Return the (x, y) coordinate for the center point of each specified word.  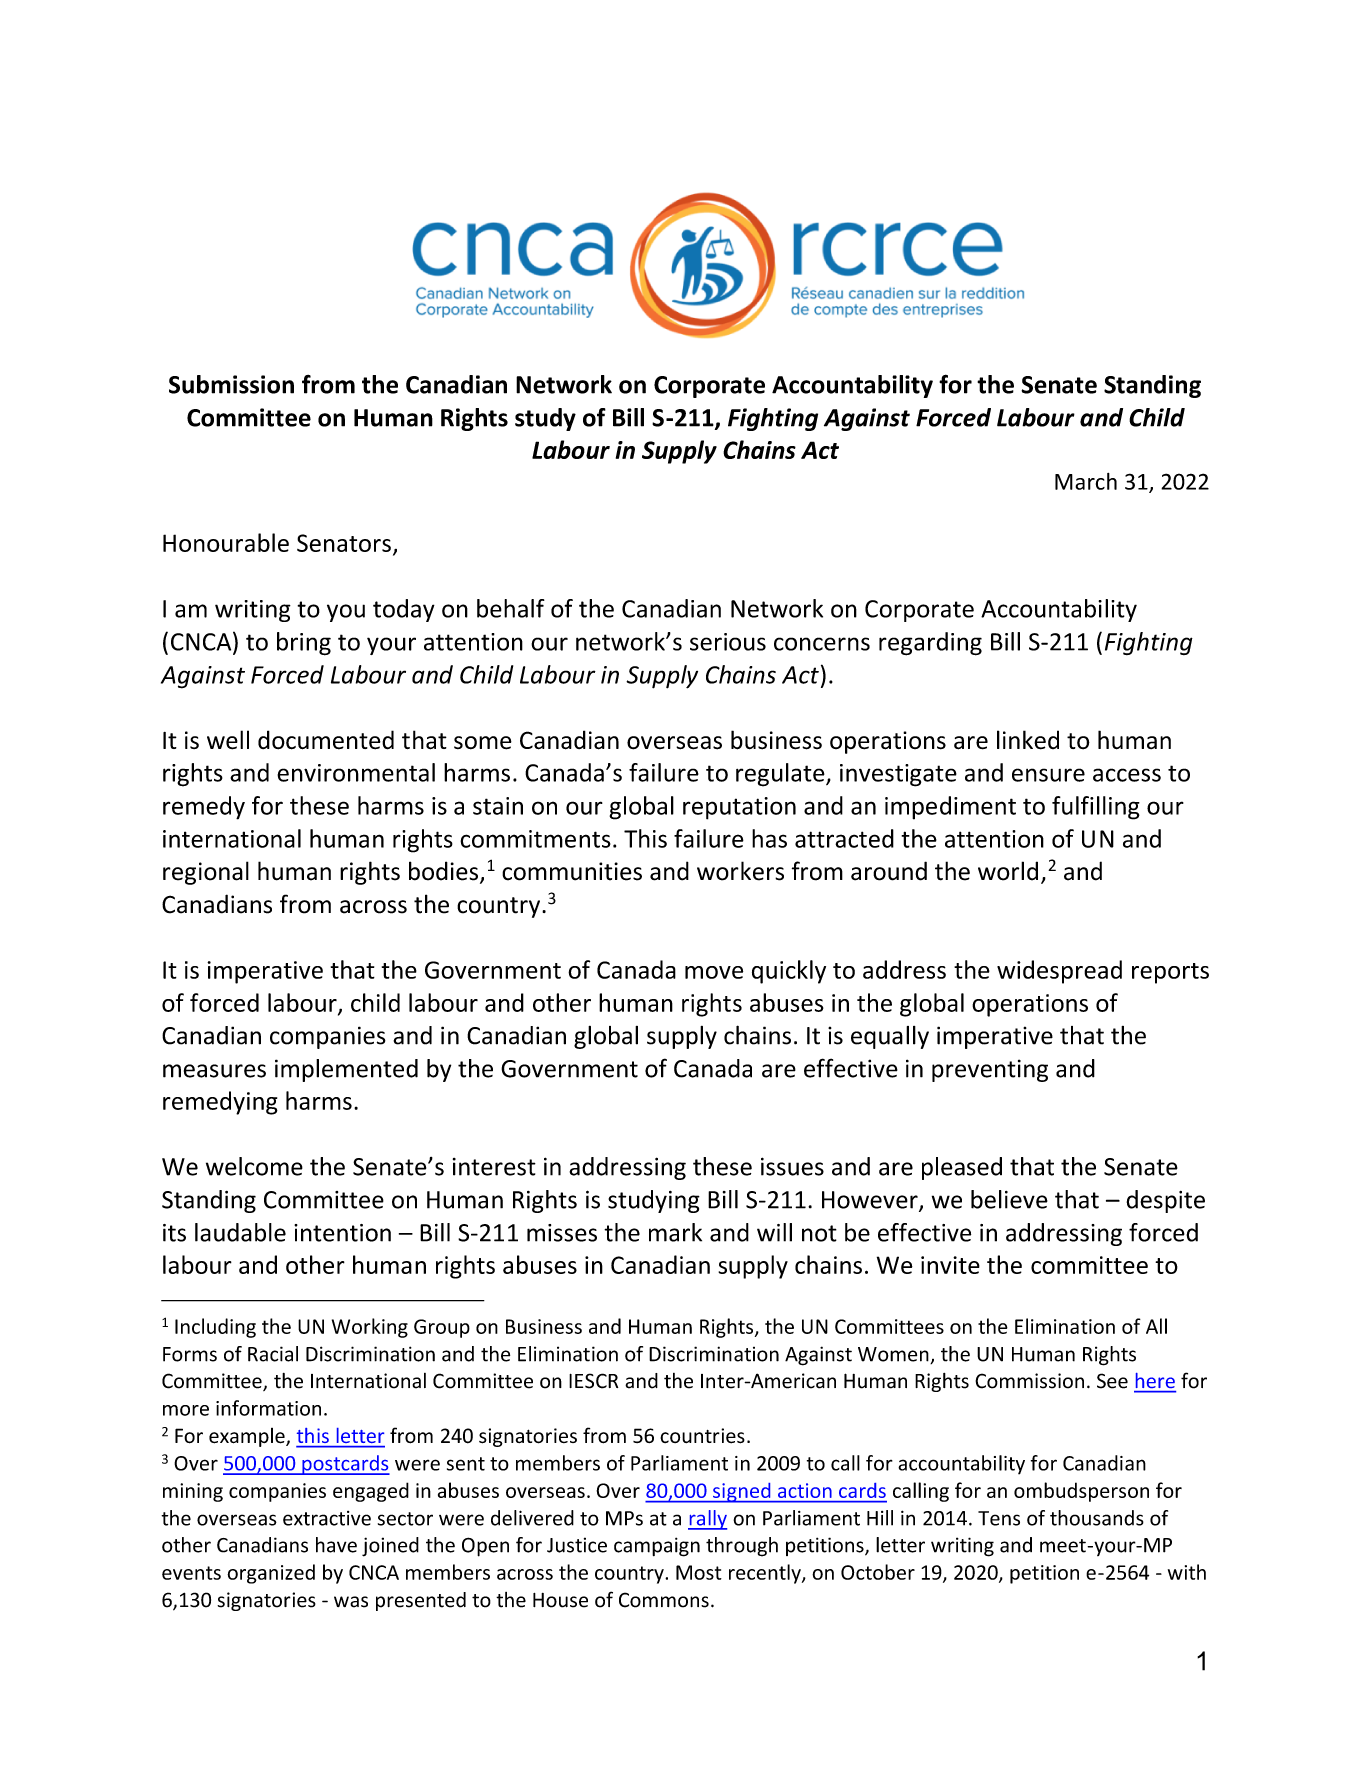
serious (728, 642)
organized (271, 1574)
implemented (346, 1070)
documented (326, 740)
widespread (1059, 972)
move (714, 972)
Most (699, 1572)
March (1086, 481)
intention (342, 1233)
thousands (1097, 1518)
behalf (511, 608)
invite (950, 1265)
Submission (231, 384)
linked (1028, 740)
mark (675, 1232)
